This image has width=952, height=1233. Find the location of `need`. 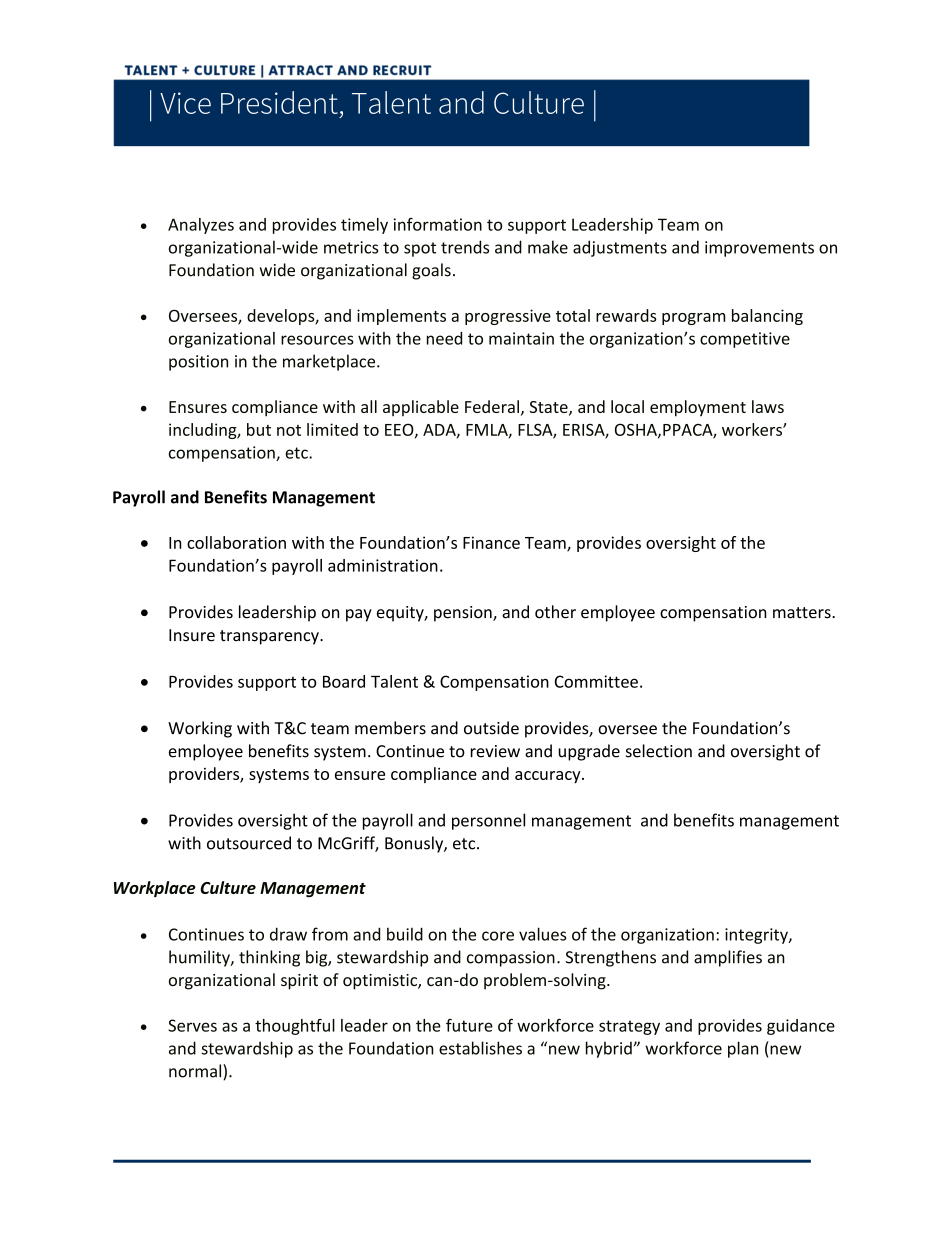

need is located at coordinates (444, 338).
